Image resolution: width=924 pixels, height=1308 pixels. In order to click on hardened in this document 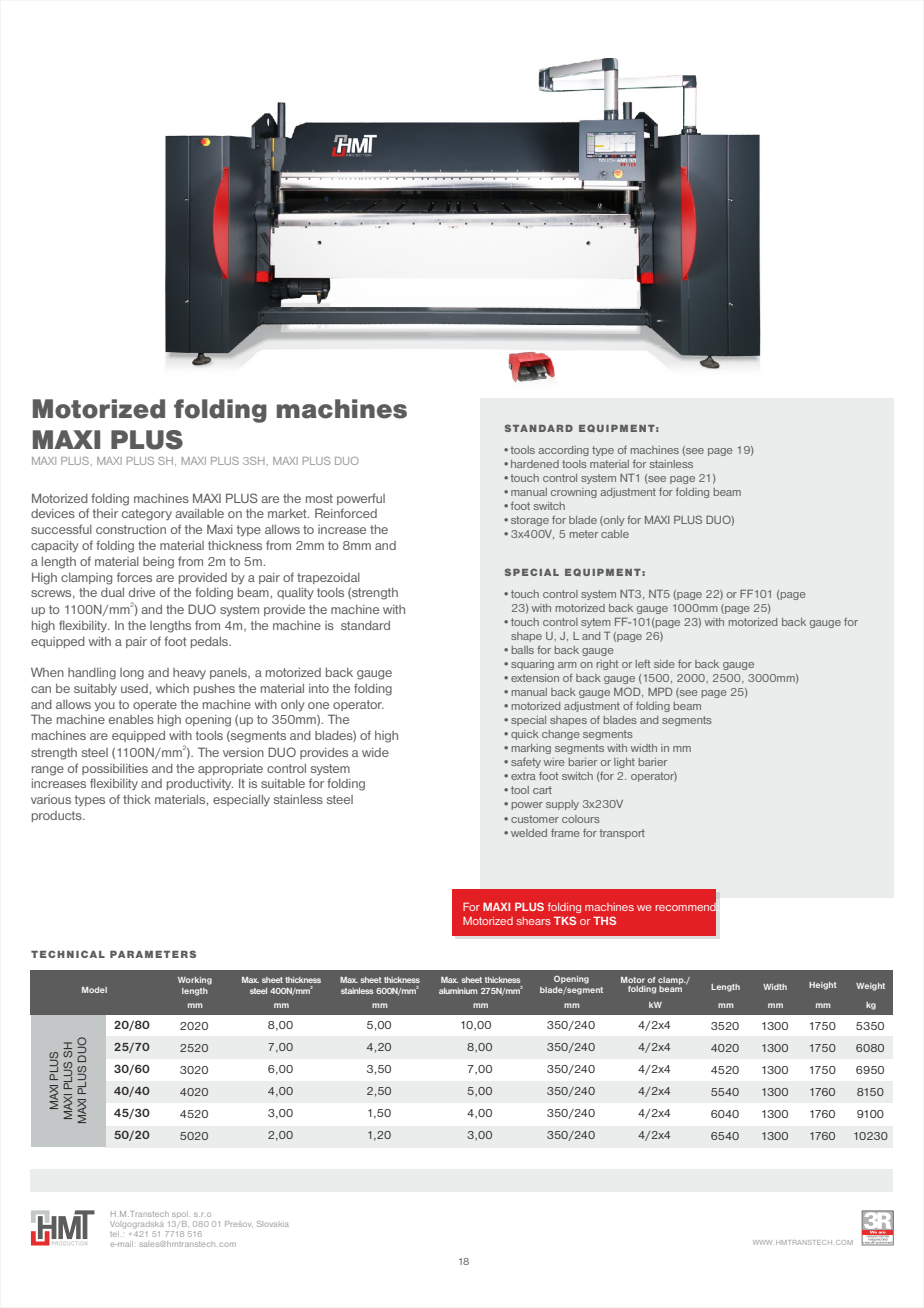, I will do `click(535, 464)`.
